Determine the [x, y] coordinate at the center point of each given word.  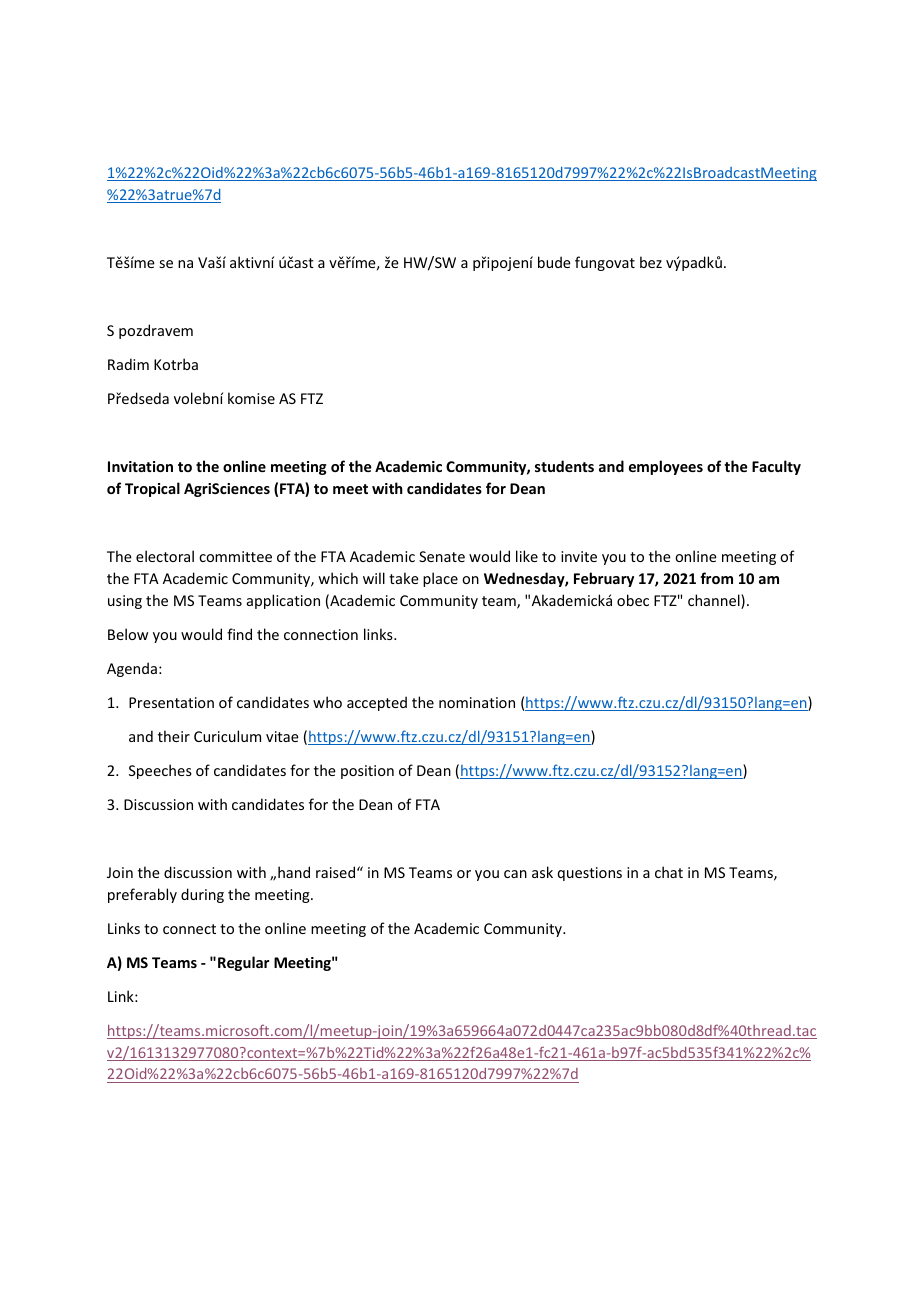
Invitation [140, 466]
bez [651, 262]
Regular [243, 963]
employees [666, 467]
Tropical [152, 489]
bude [554, 262]
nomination [477, 702]
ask [542, 872]
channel [715, 601]
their [174, 736]
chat [669, 872]
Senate [442, 556]
